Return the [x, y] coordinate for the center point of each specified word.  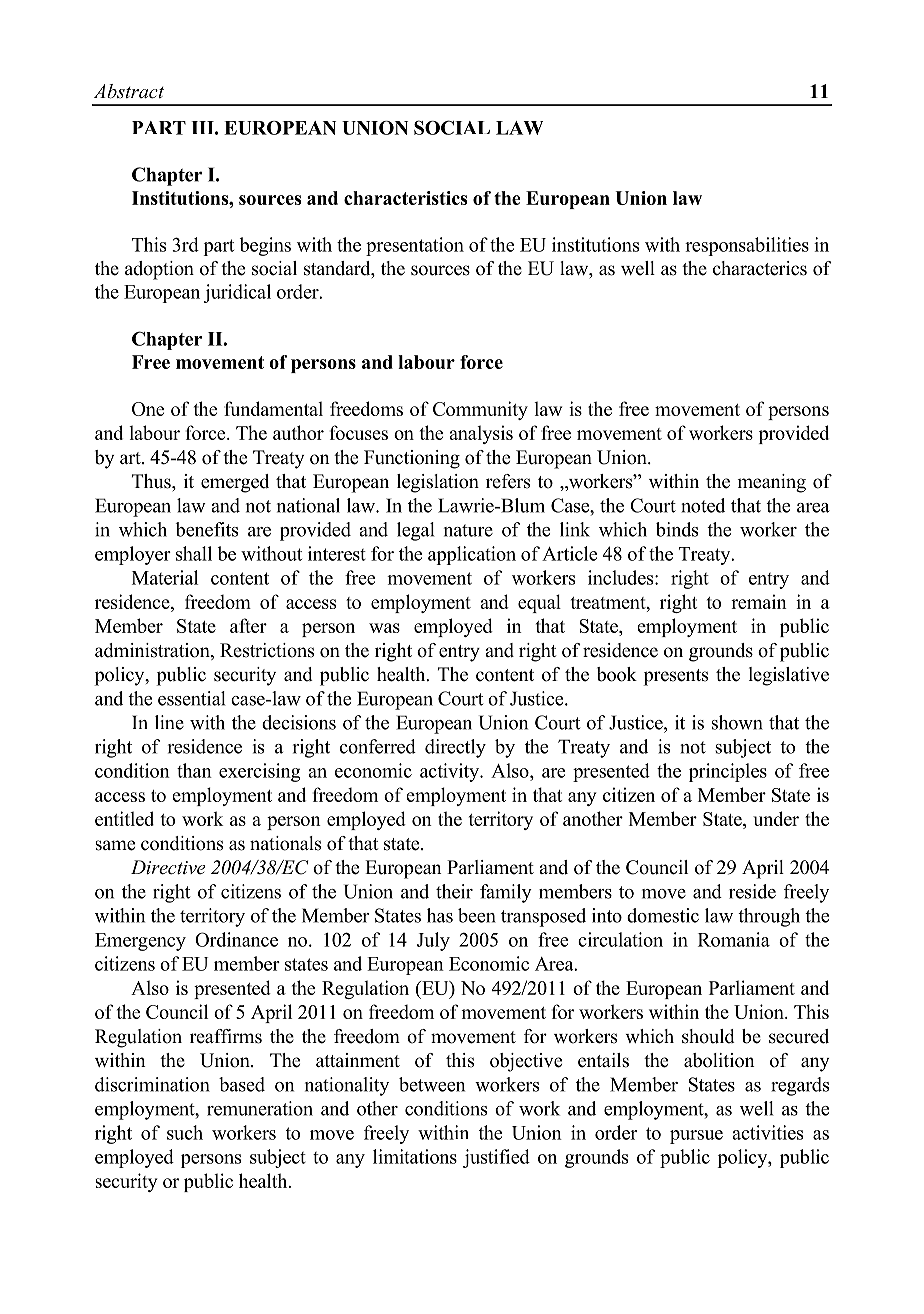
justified [496, 1158]
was [384, 628]
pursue [696, 1137]
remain [759, 601]
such [185, 1132]
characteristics [405, 198]
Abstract [129, 91]
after [248, 625]
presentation [415, 246]
